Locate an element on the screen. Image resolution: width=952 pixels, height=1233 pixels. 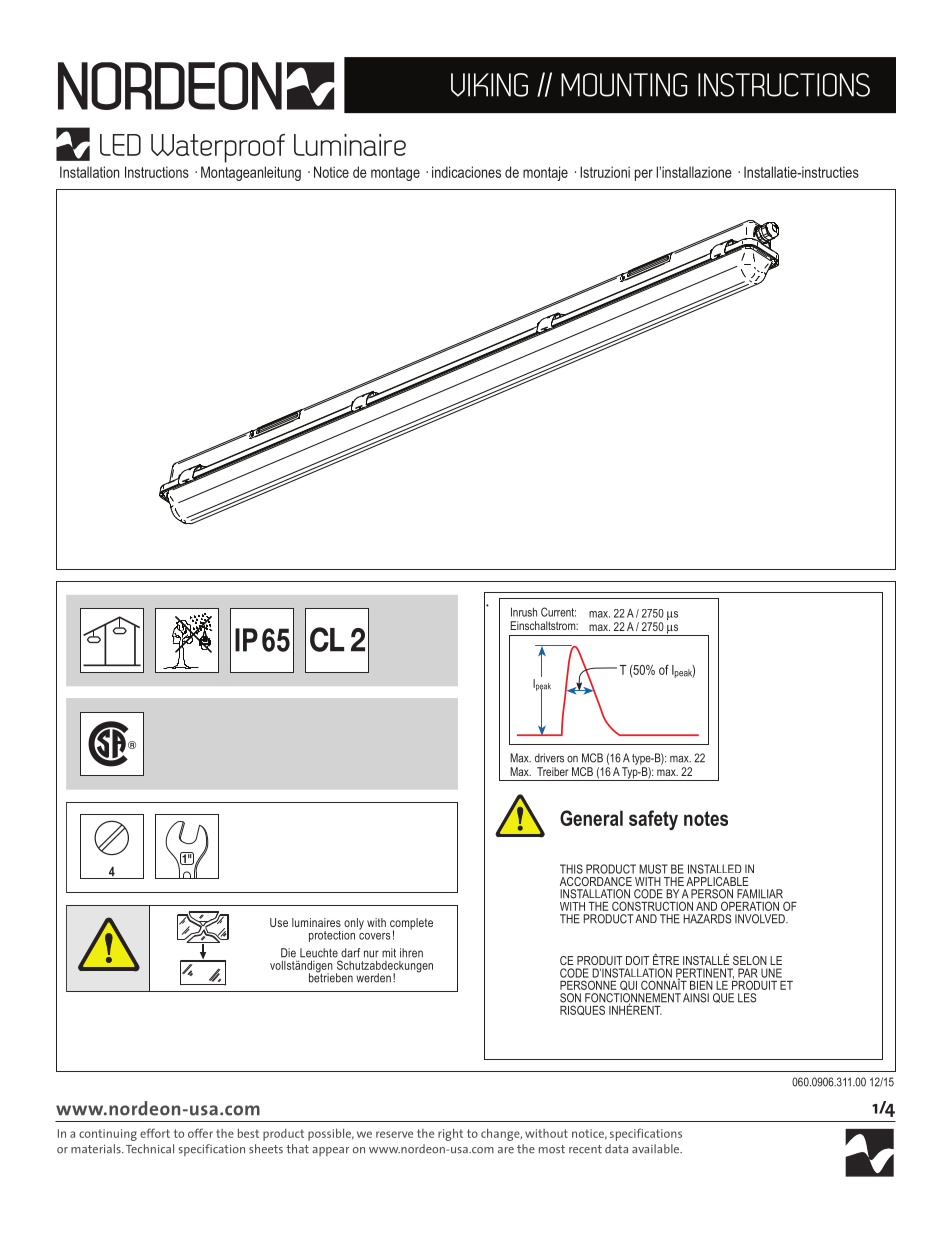
MOUNTING is located at coordinates (624, 85).
